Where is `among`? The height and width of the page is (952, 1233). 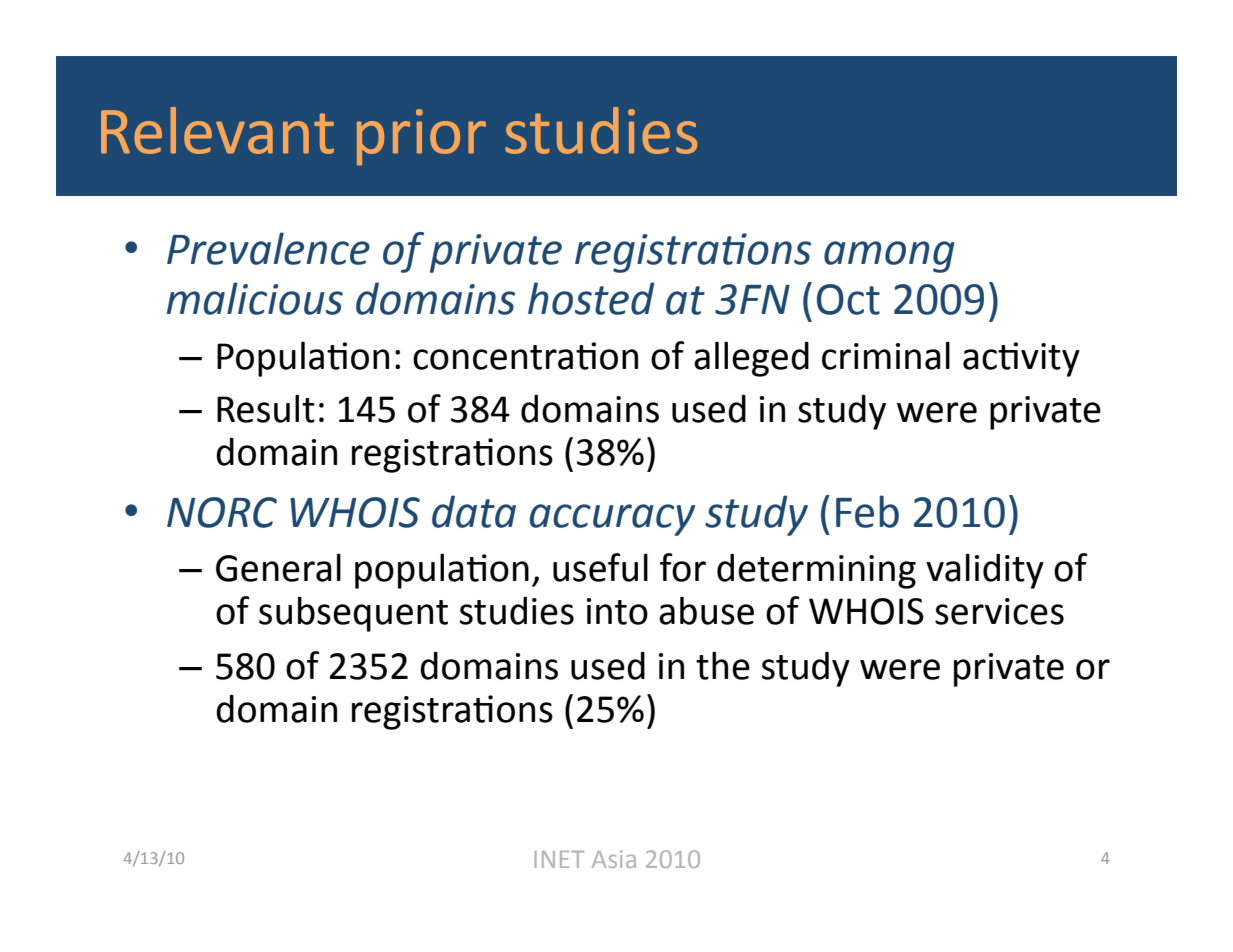
among is located at coordinates (889, 257).
